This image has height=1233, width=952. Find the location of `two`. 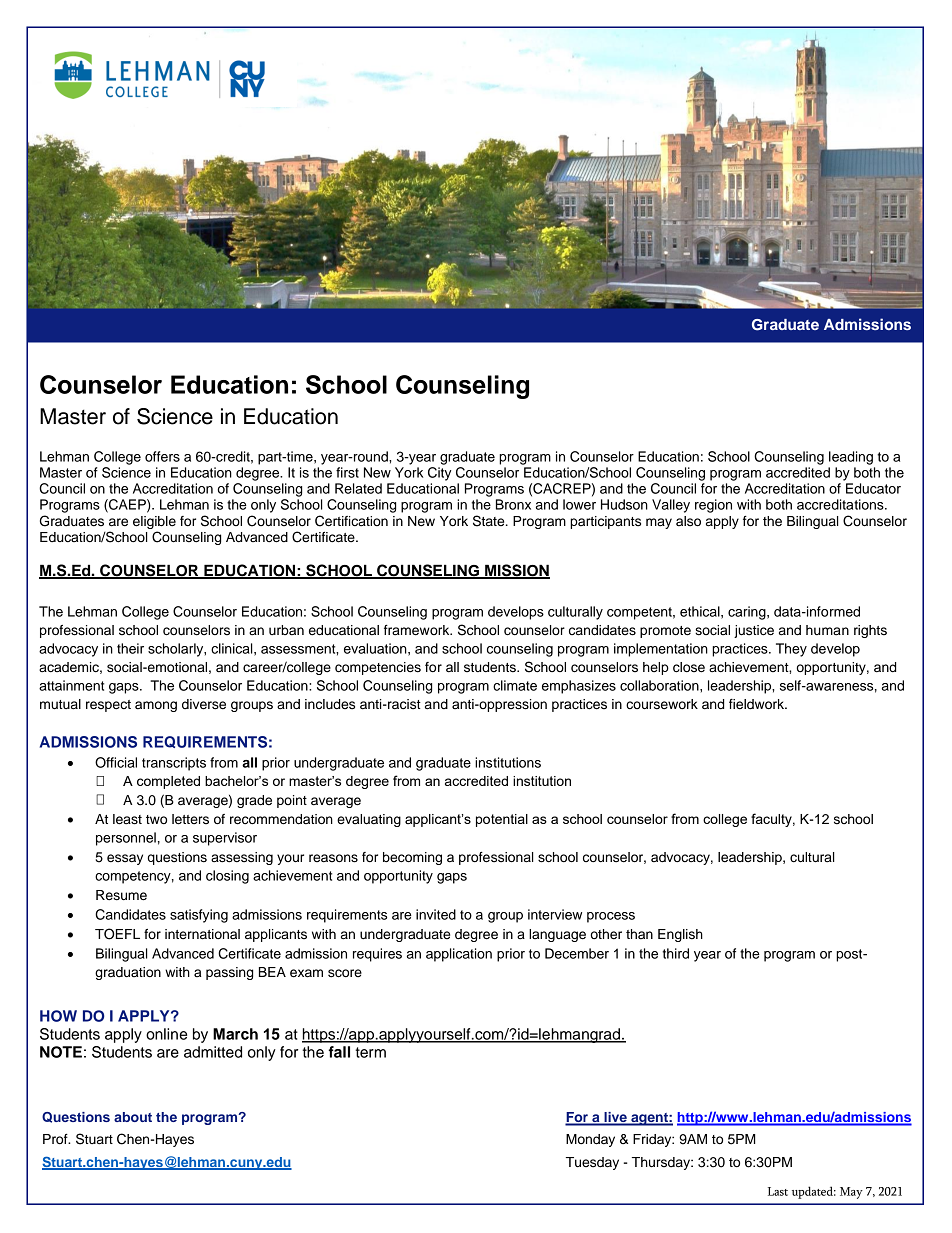

two is located at coordinates (156, 819).
